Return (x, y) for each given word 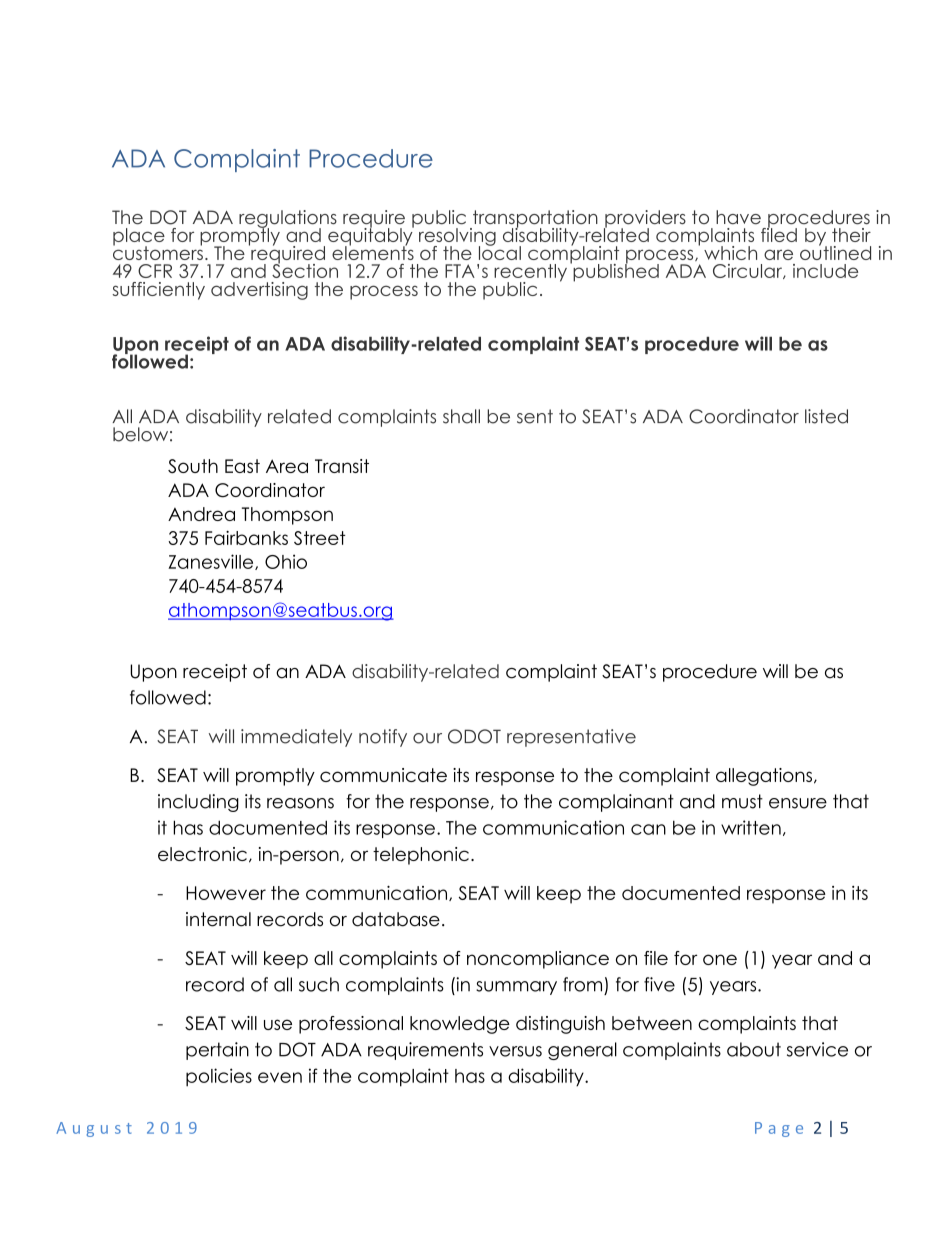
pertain (217, 1051)
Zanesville (212, 562)
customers (158, 252)
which (730, 253)
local (500, 251)
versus (515, 1051)
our (427, 738)
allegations (764, 777)
